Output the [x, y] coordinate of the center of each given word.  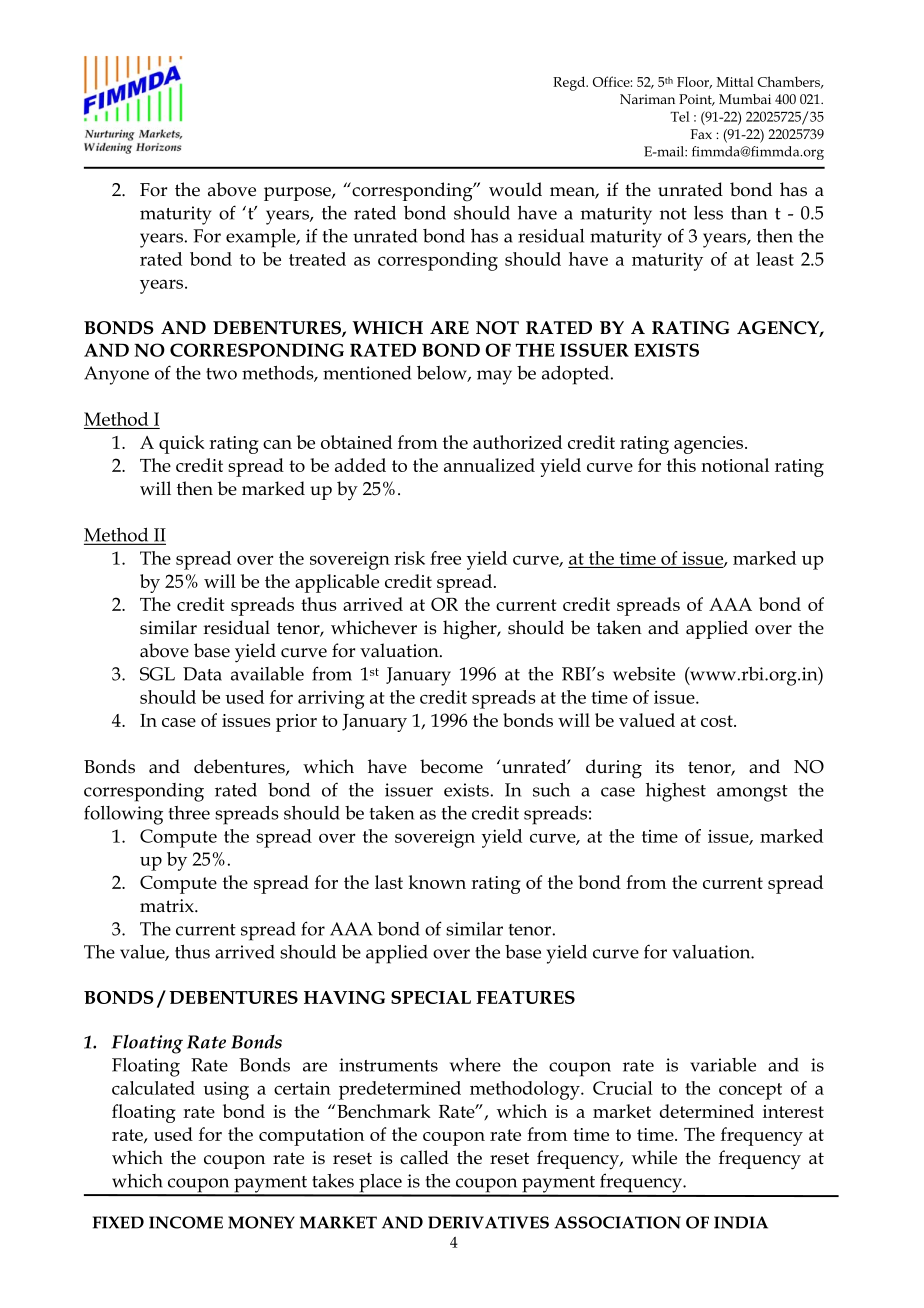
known [437, 882]
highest [676, 792]
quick [182, 444]
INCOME [186, 1222]
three [189, 813]
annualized [489, 465]
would [515, 189]
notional [735, 465]
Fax [701, 134]
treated [317, 259]
